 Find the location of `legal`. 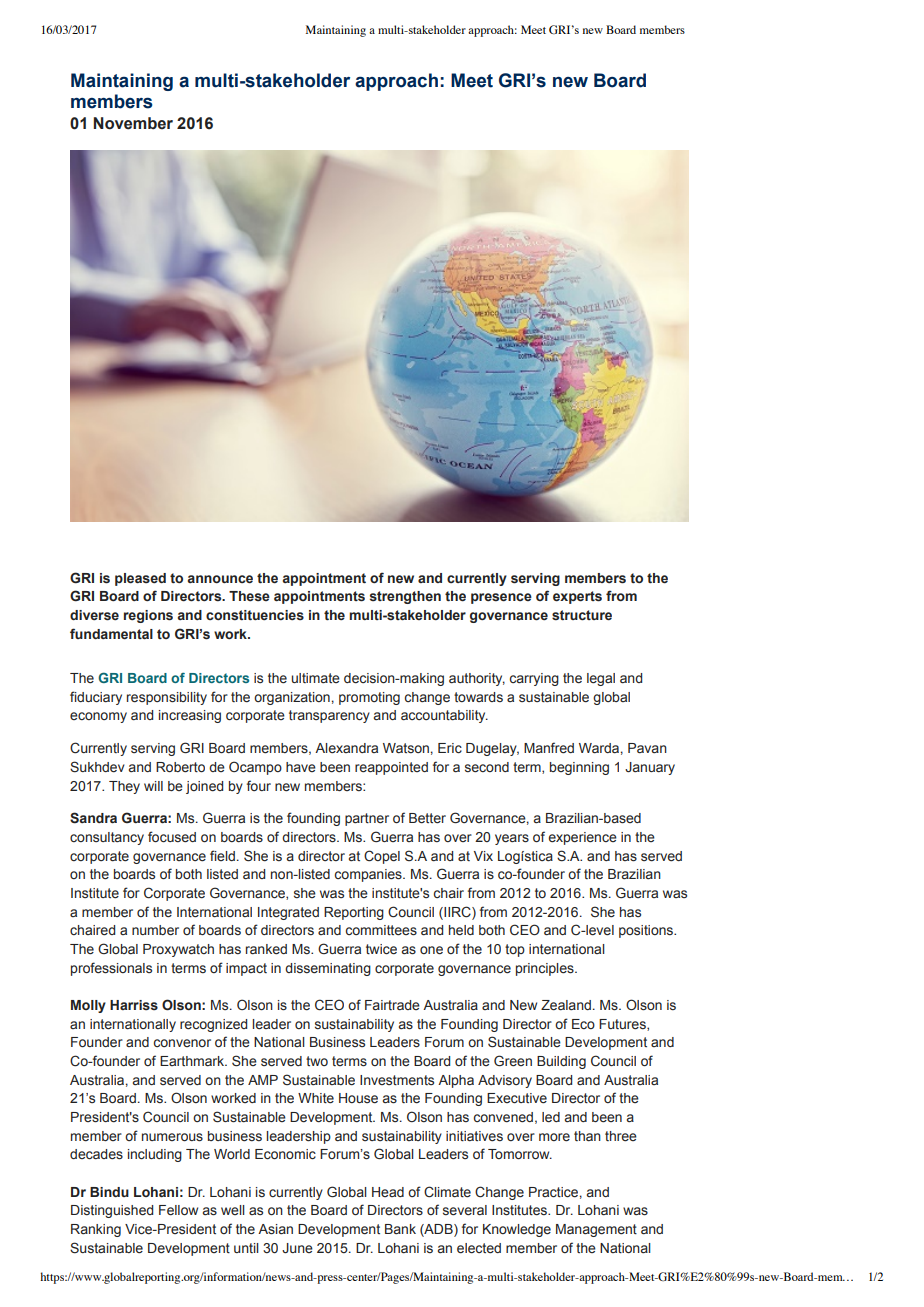

legal is located at coordinates (601, 679).
